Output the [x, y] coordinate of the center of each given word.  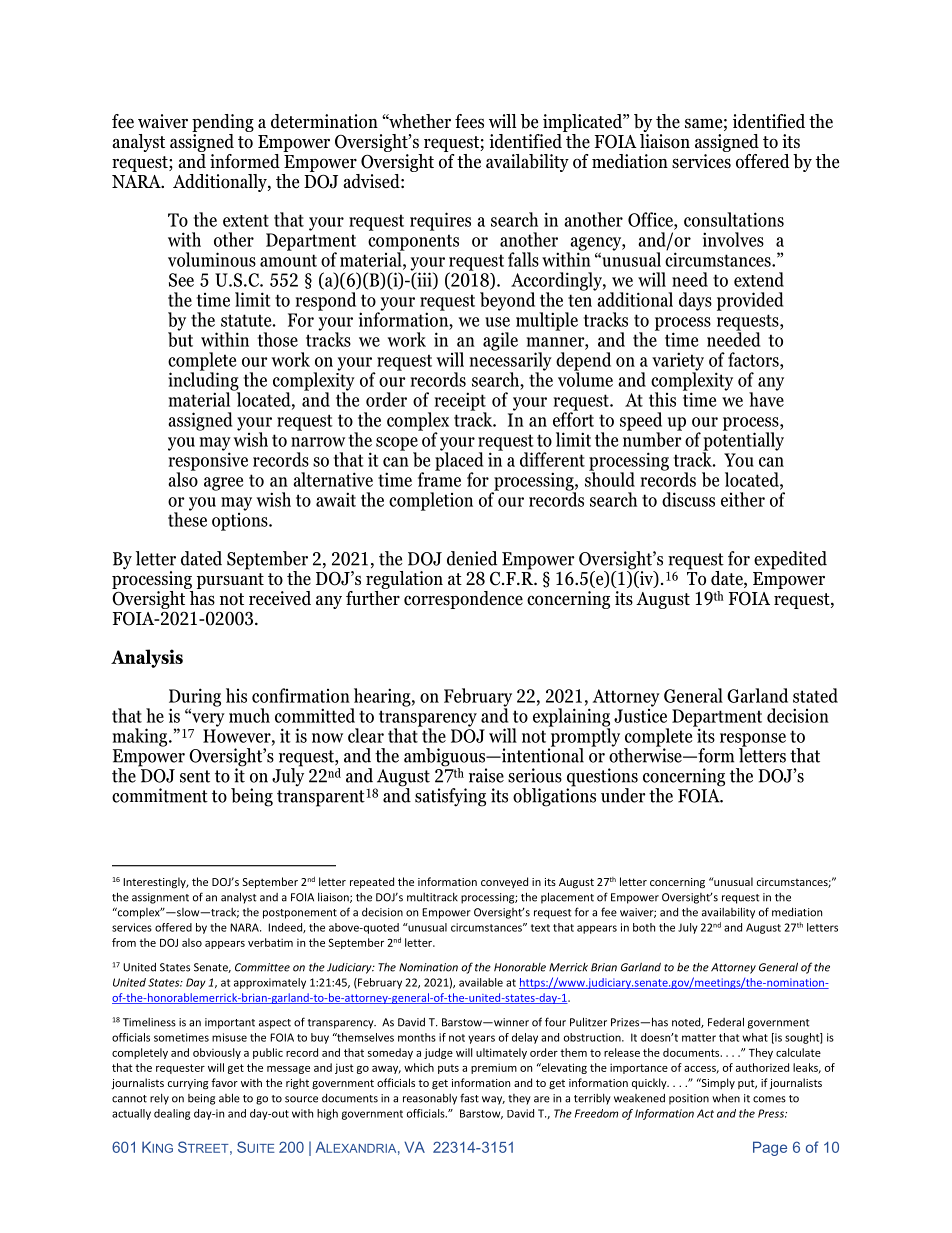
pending [223, 123]
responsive [208, 461]
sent [195, 776]
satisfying [450, 797]
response [753, 741]
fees [469, 121]
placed [459, 461]
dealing [172, 1114]
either [743, 499]
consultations [734, 219]
